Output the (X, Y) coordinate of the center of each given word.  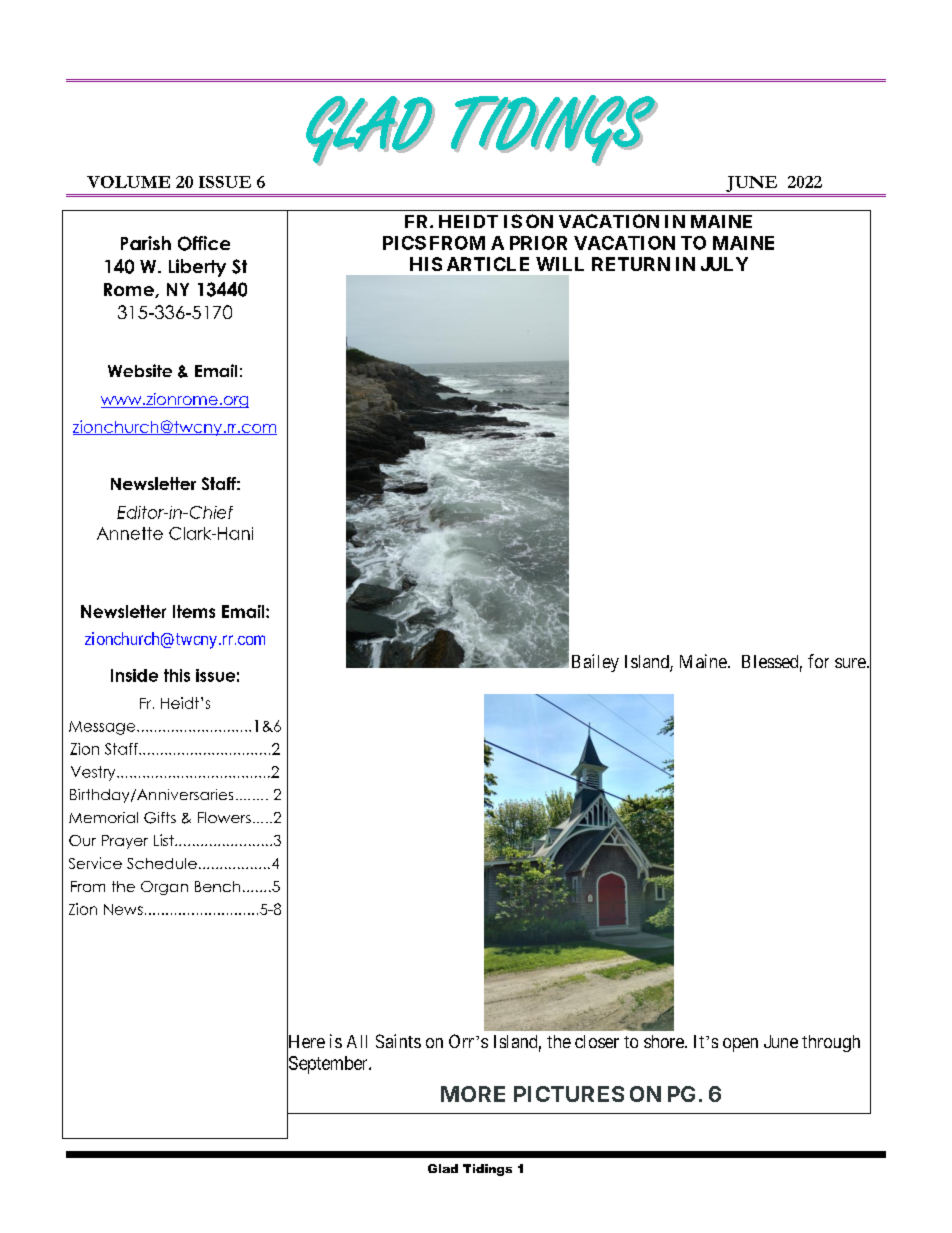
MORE (473, 1094)
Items (194, 611)
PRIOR (538, 243)
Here (306, 1042)
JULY (724, 264)
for (818, 661)
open (740, 1045)
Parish (146, 243)
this (177, 675)
